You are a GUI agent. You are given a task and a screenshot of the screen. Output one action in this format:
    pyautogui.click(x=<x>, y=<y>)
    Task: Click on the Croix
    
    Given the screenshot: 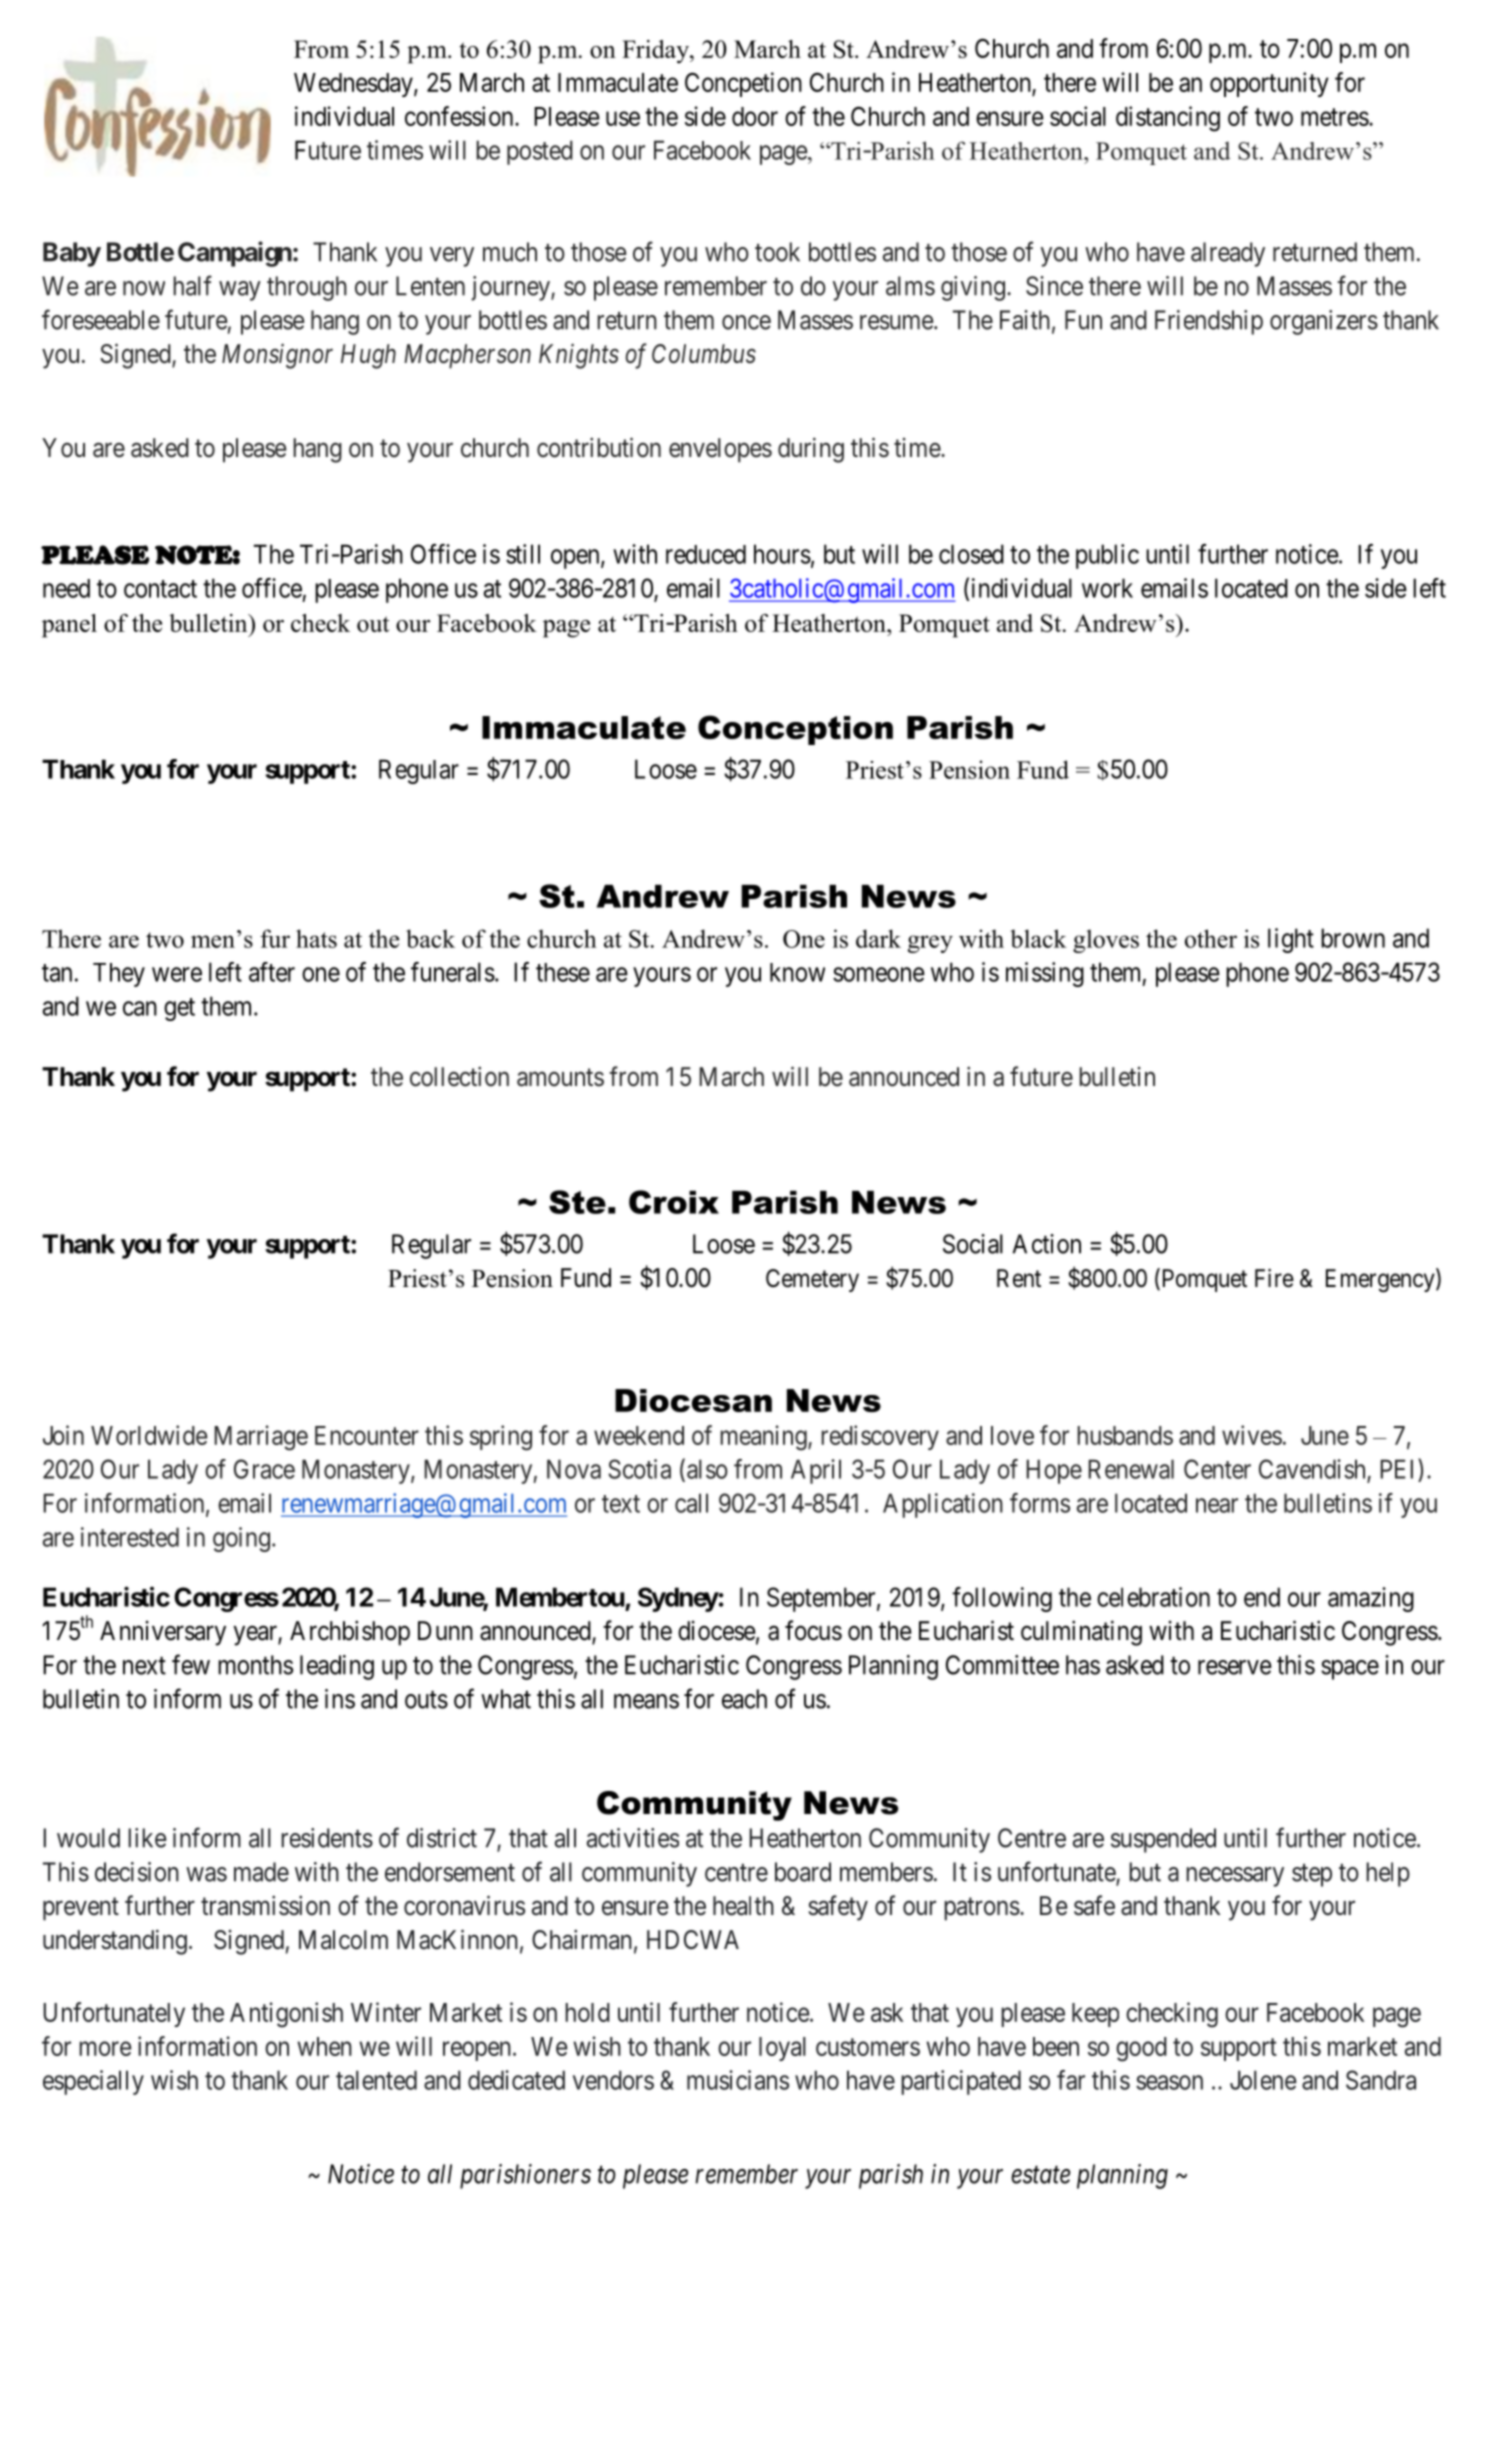 What is the action you would take?
    pyautogui.click(x=674, y=1202)
